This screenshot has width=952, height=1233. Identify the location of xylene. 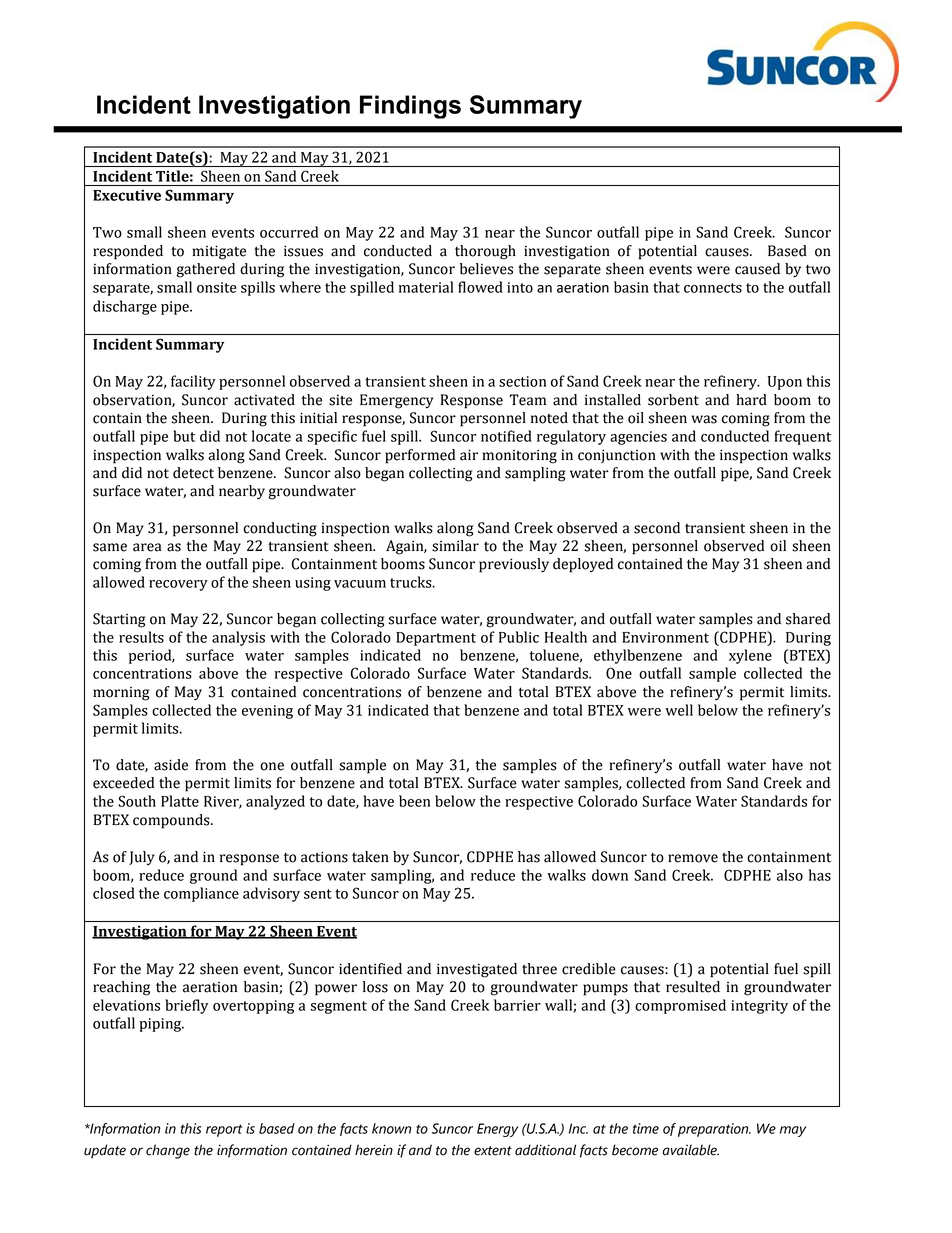
(750, 656).
